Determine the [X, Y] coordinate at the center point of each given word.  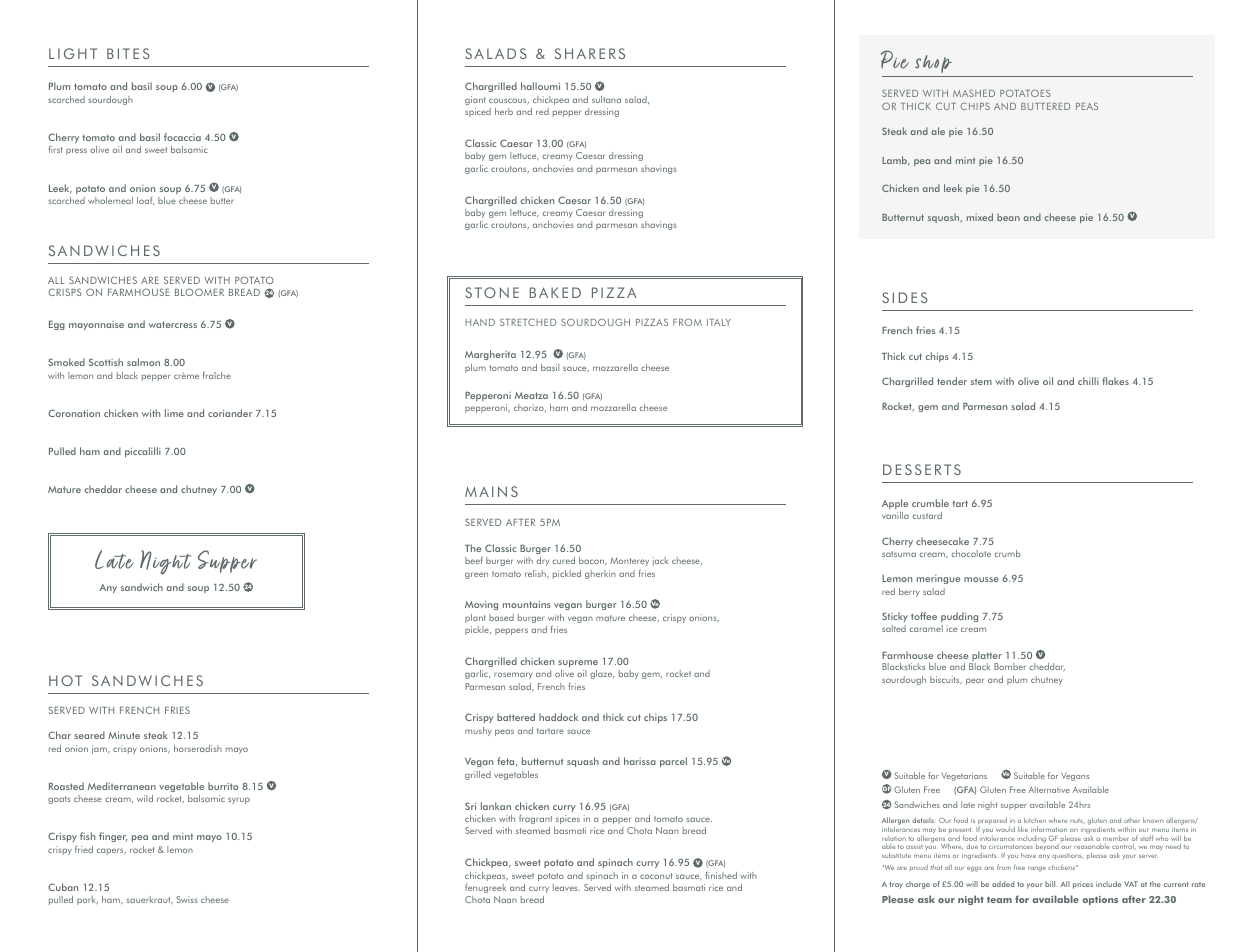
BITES [128, 53]
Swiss [187, 899]
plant [475, 618]
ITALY [719, 322]
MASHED [974, 93]
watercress [173, 324]
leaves [566, 887]
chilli [1088, 381]
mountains [527, 604]
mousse [981, 579]
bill [1051, 884]
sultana [606, 99]
